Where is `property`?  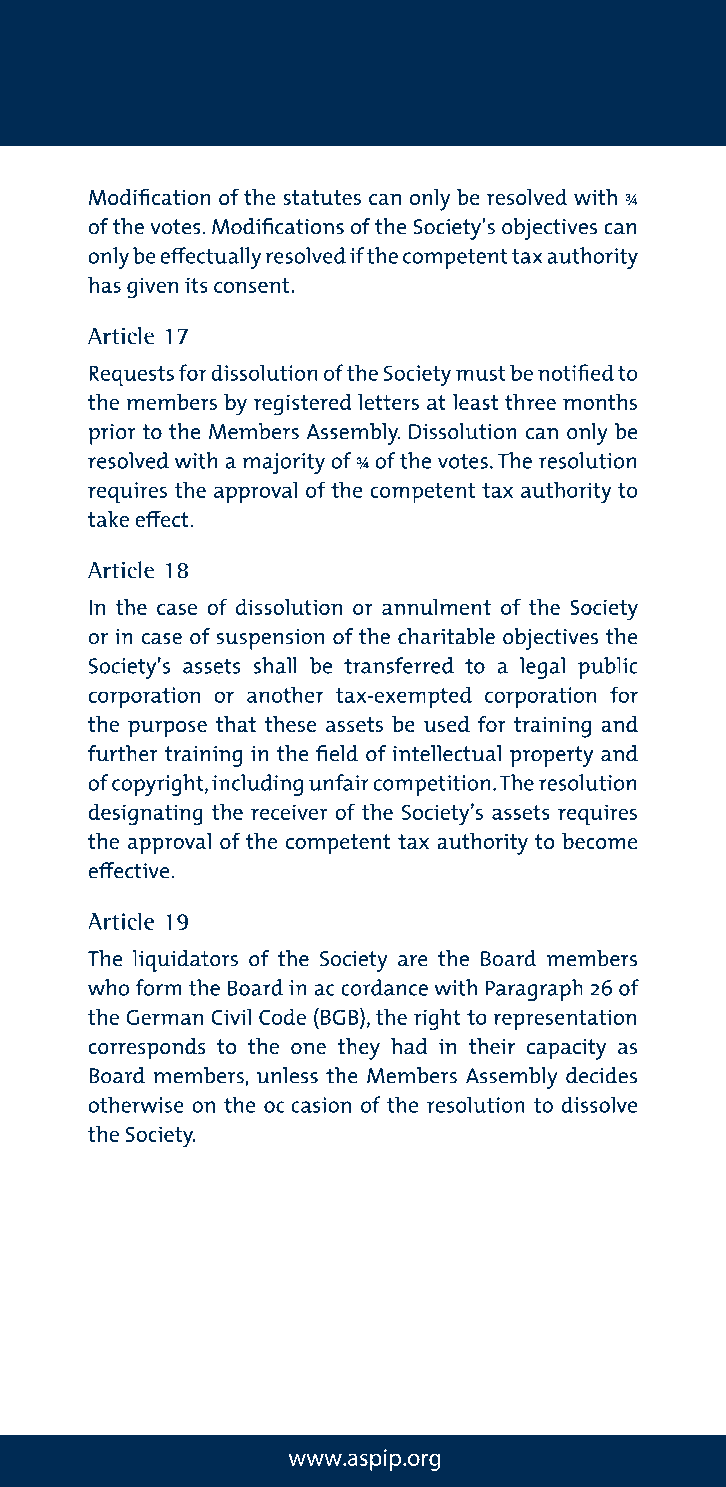
property is located at coordinates (551, 756).
